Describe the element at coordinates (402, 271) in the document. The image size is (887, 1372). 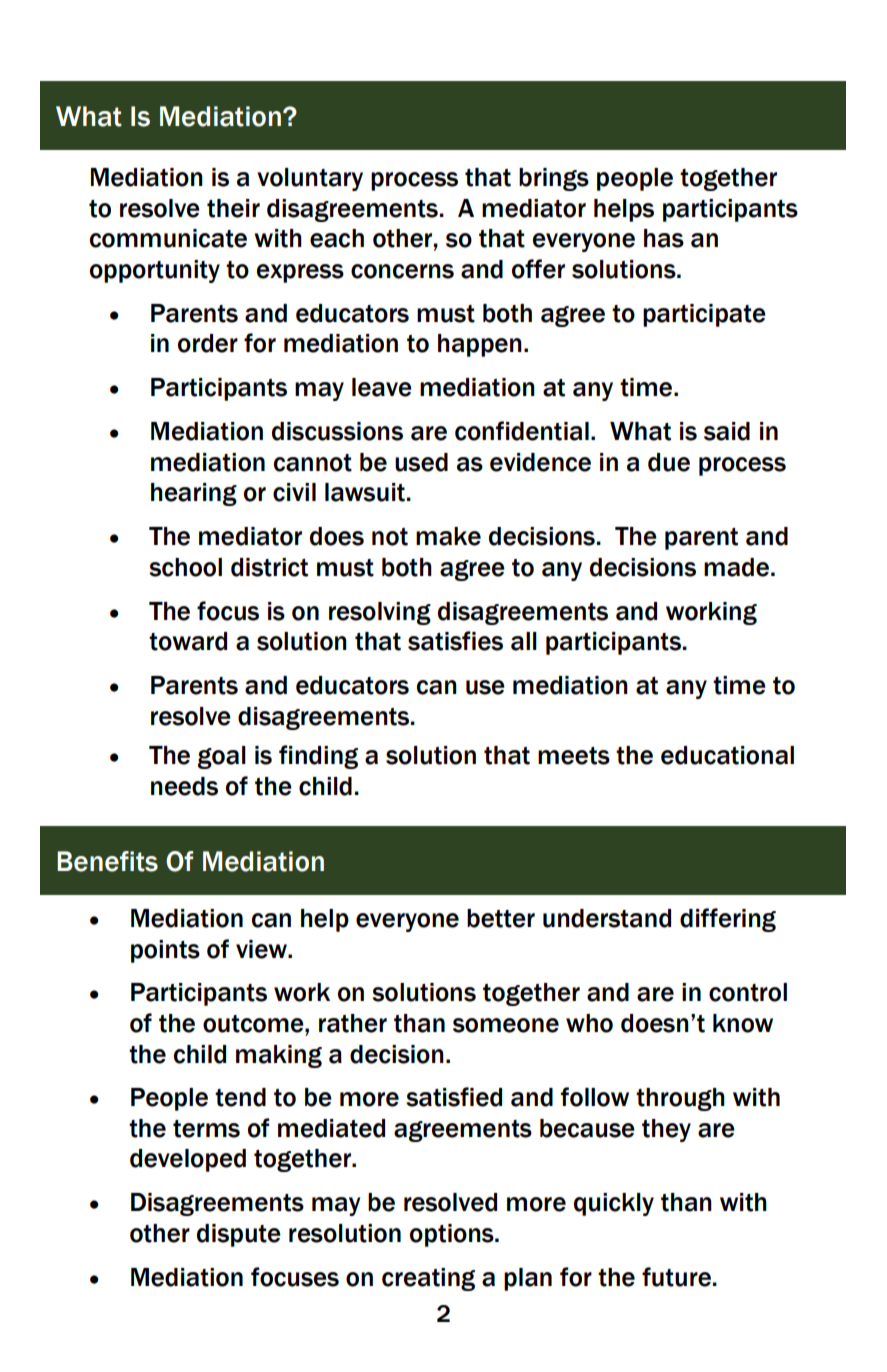
I see `concerns` at that location.
